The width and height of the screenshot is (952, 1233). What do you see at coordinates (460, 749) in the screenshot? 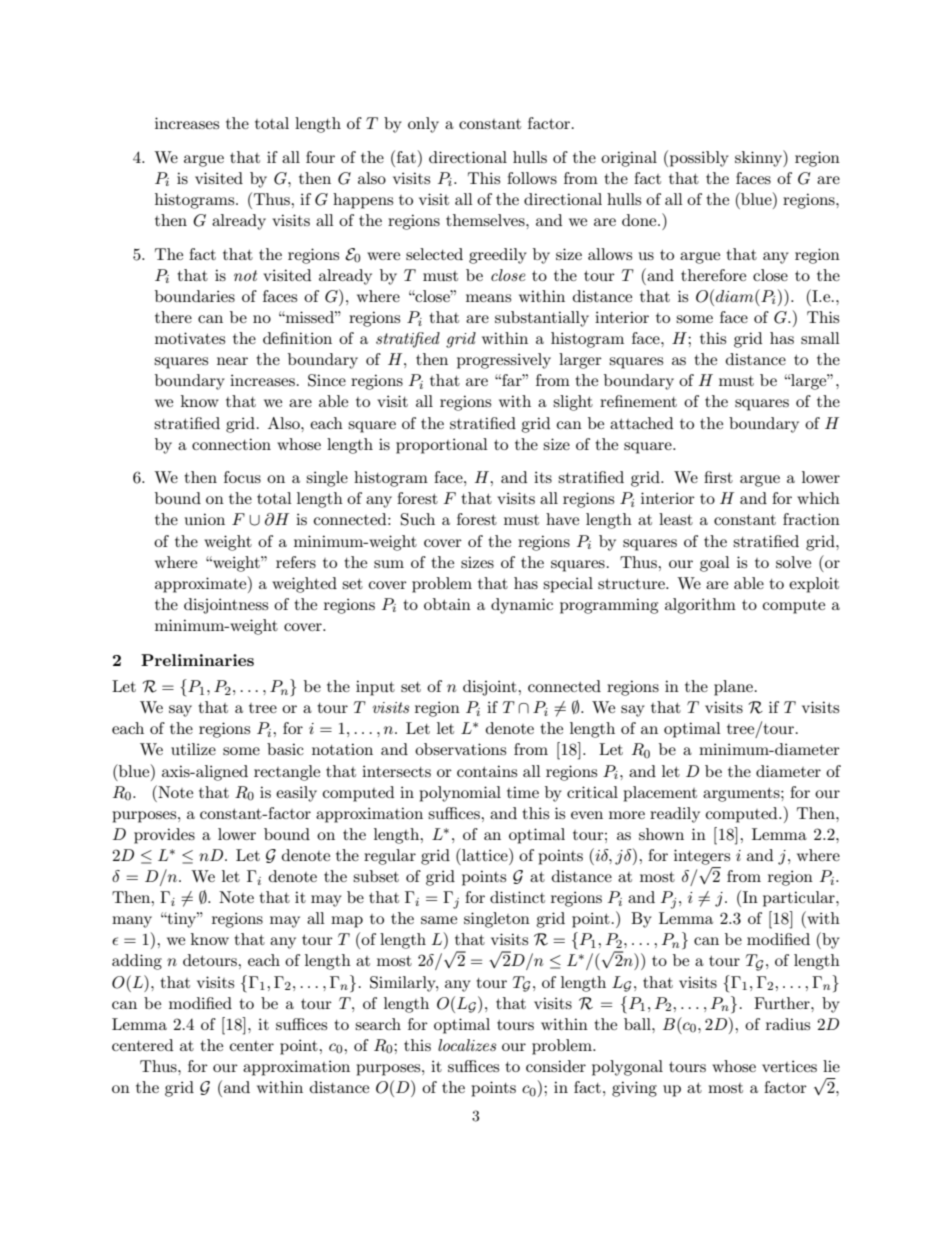
I see `observations` at bounding box center [460, 749].
